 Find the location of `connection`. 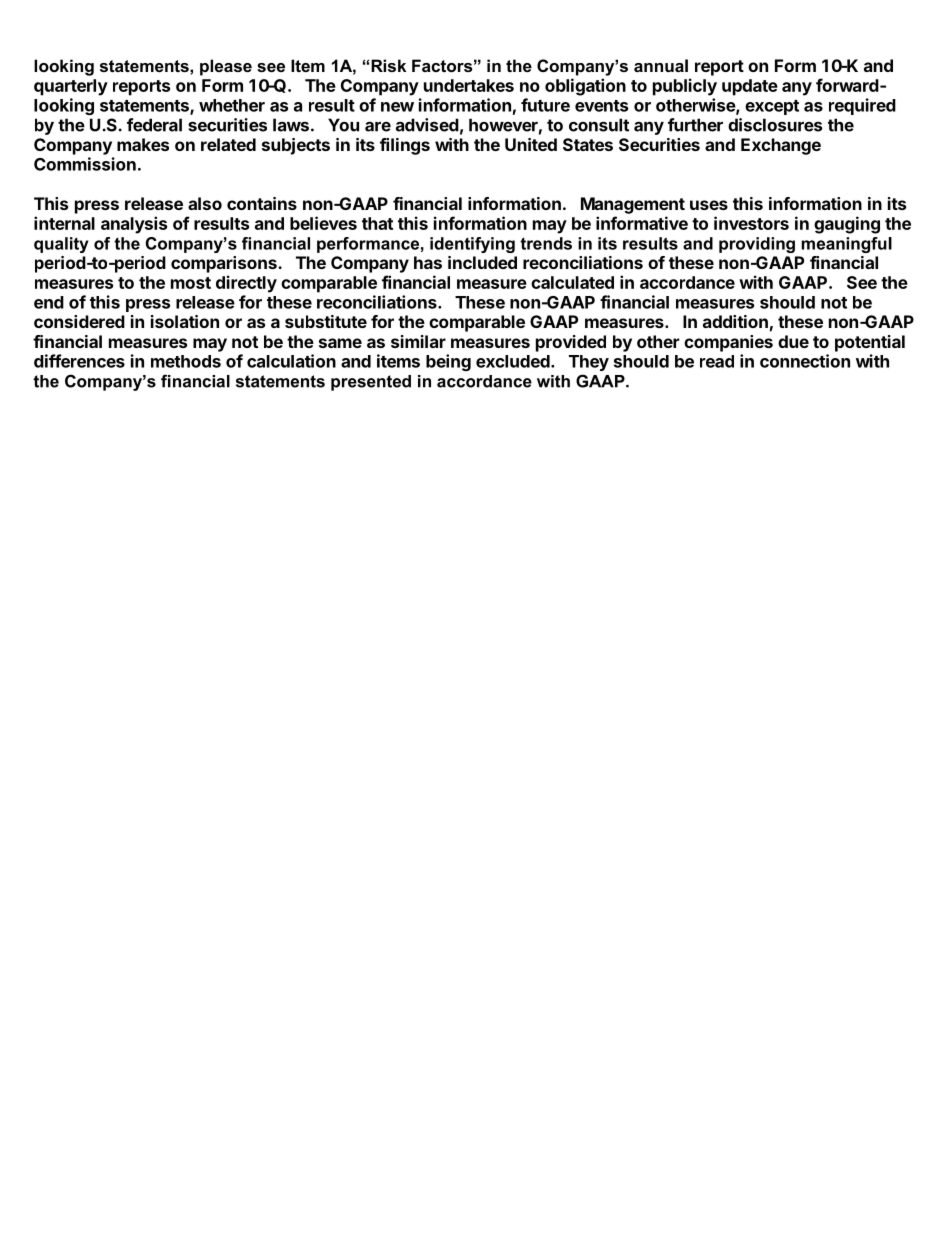

connection is located at coordinates (805, 361).
